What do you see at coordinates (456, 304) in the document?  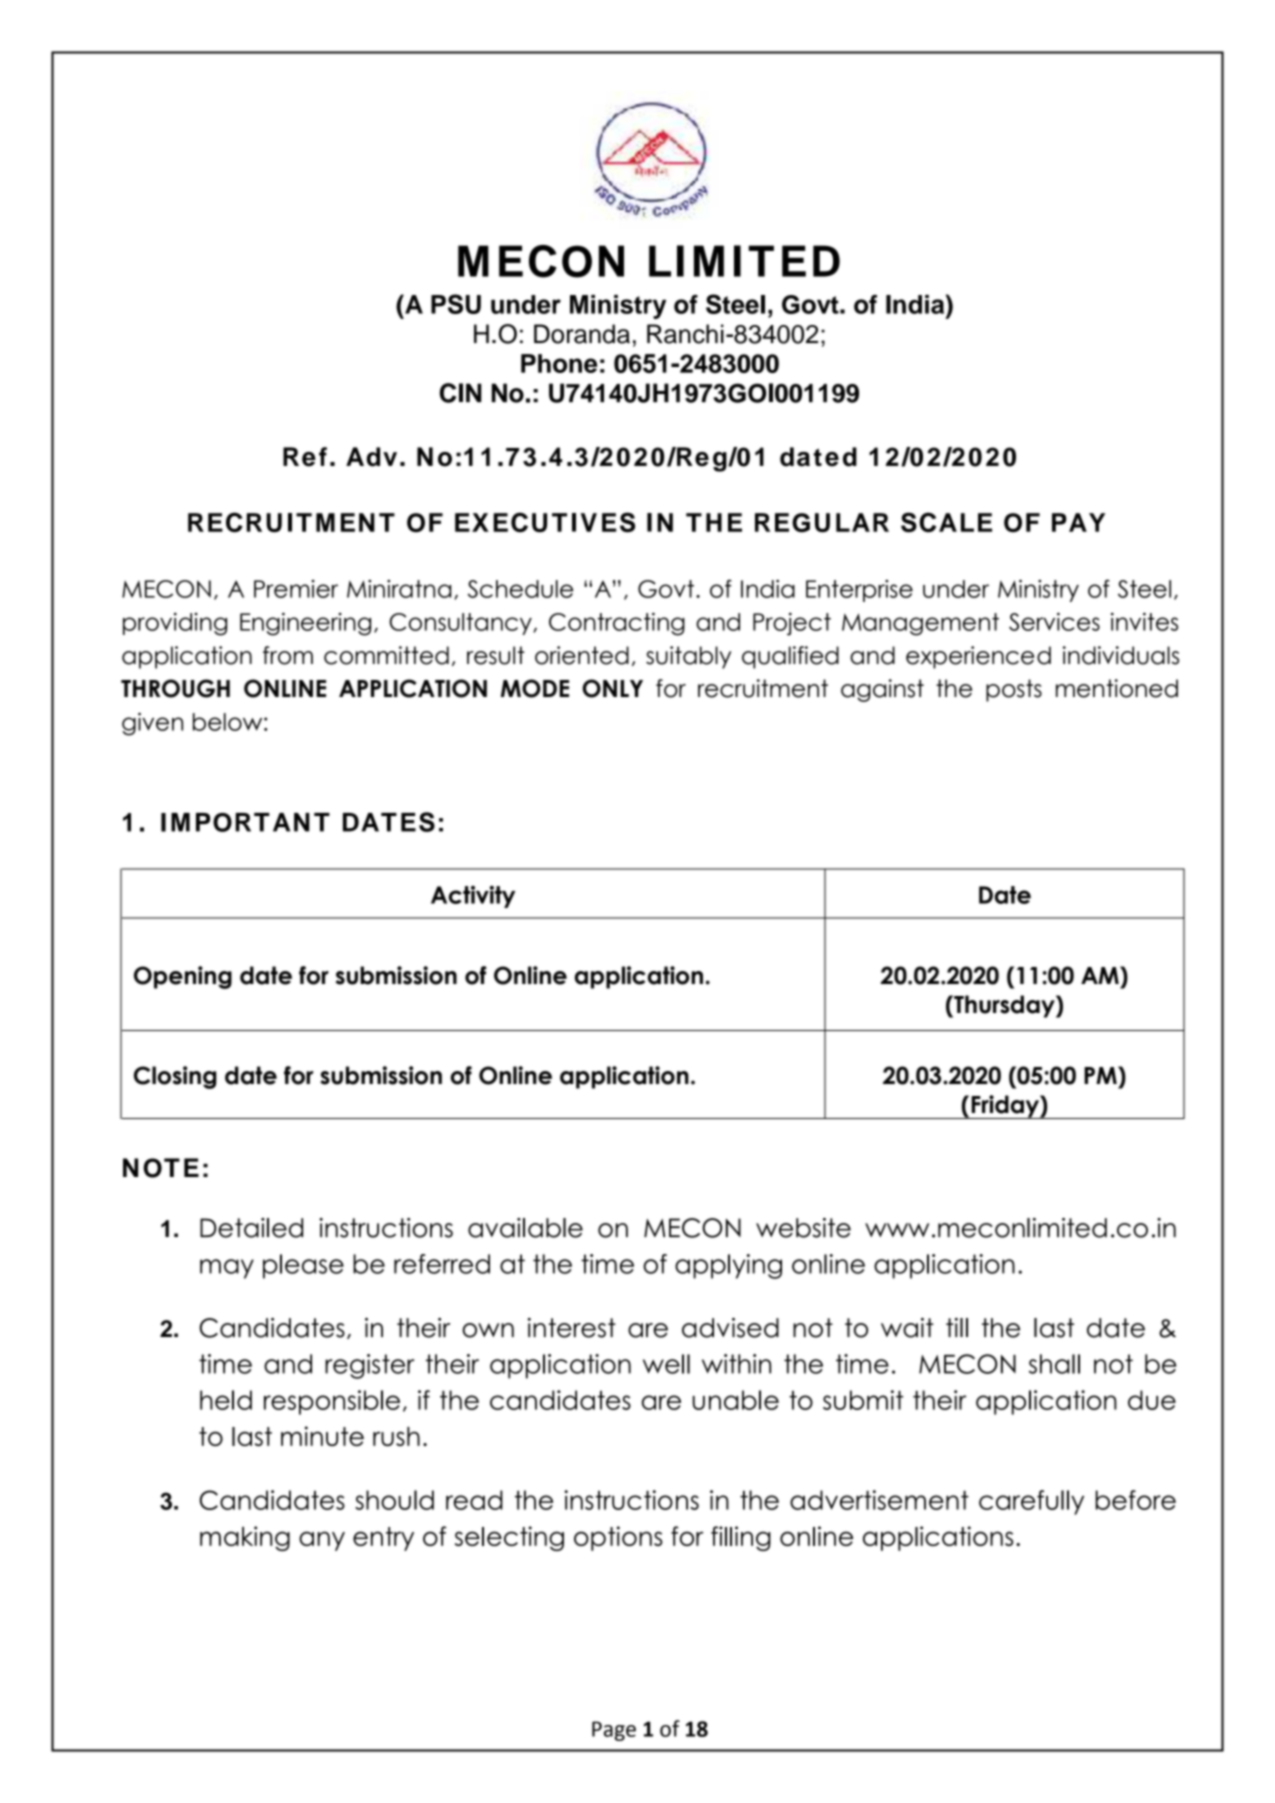 I see `PSU` at bounding box center [456, 304].
